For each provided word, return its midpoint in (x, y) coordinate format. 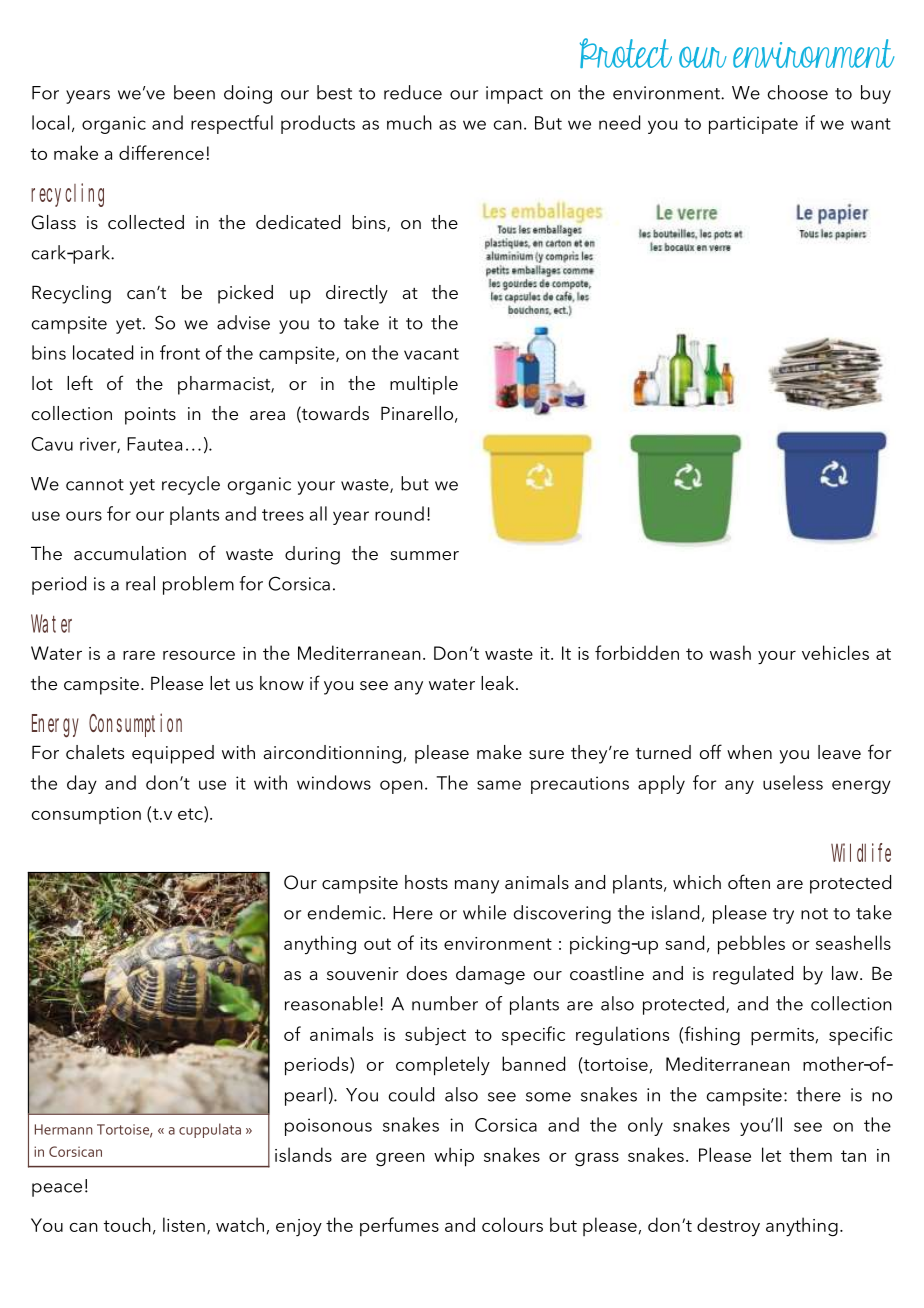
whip (454, 1157)
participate (753, 125)
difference (161, 152)
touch (127, 1224)
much (409, 122)
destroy (728, 1226)
